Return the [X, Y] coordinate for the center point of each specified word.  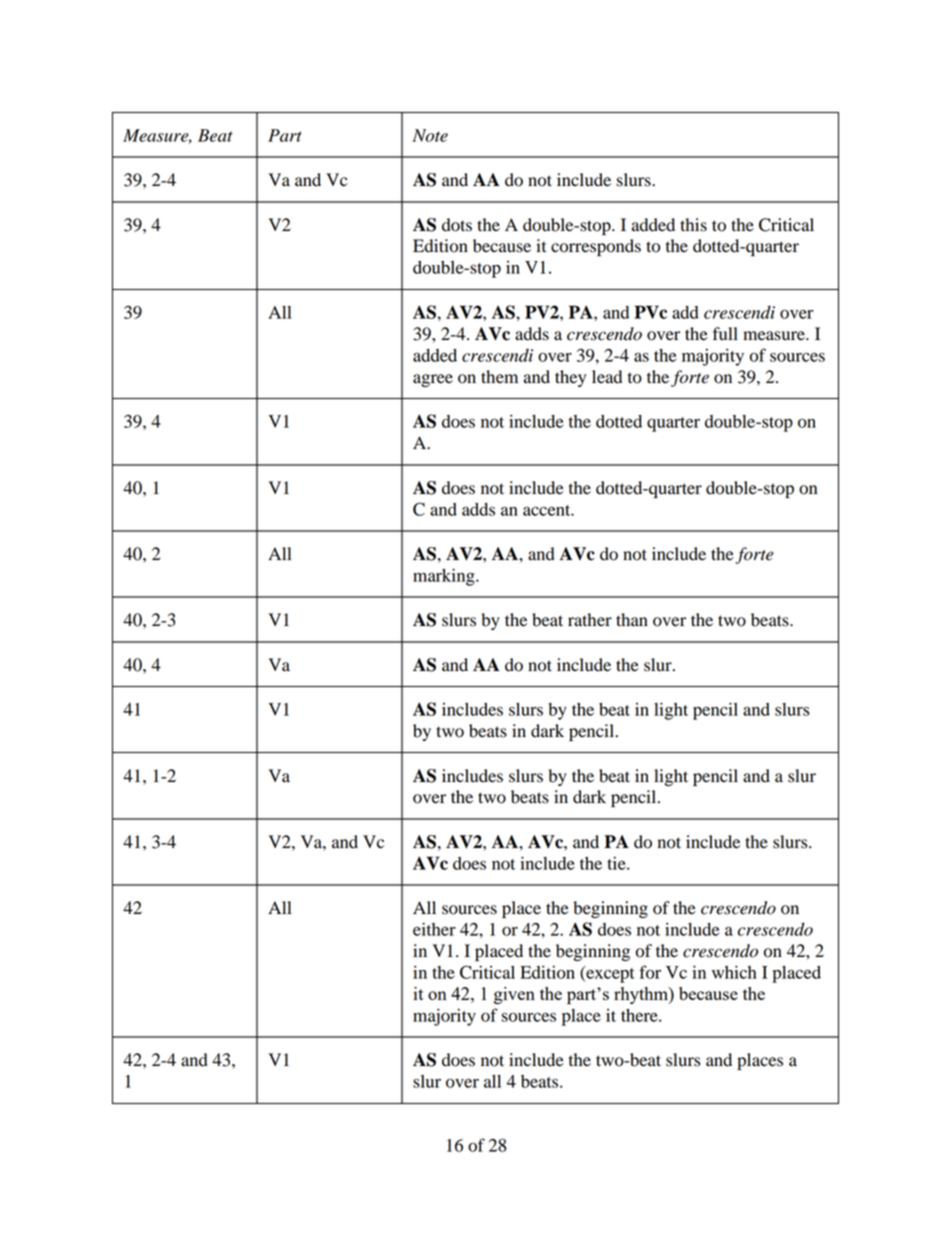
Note [430, 135]
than [632, 620]
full [725, 334]
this [693, 225]
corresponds [596, 247]
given [514, 995]
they [570, 378]
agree [433, 380]
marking [445, 577]
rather [590, 620]
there [640, 1015]
